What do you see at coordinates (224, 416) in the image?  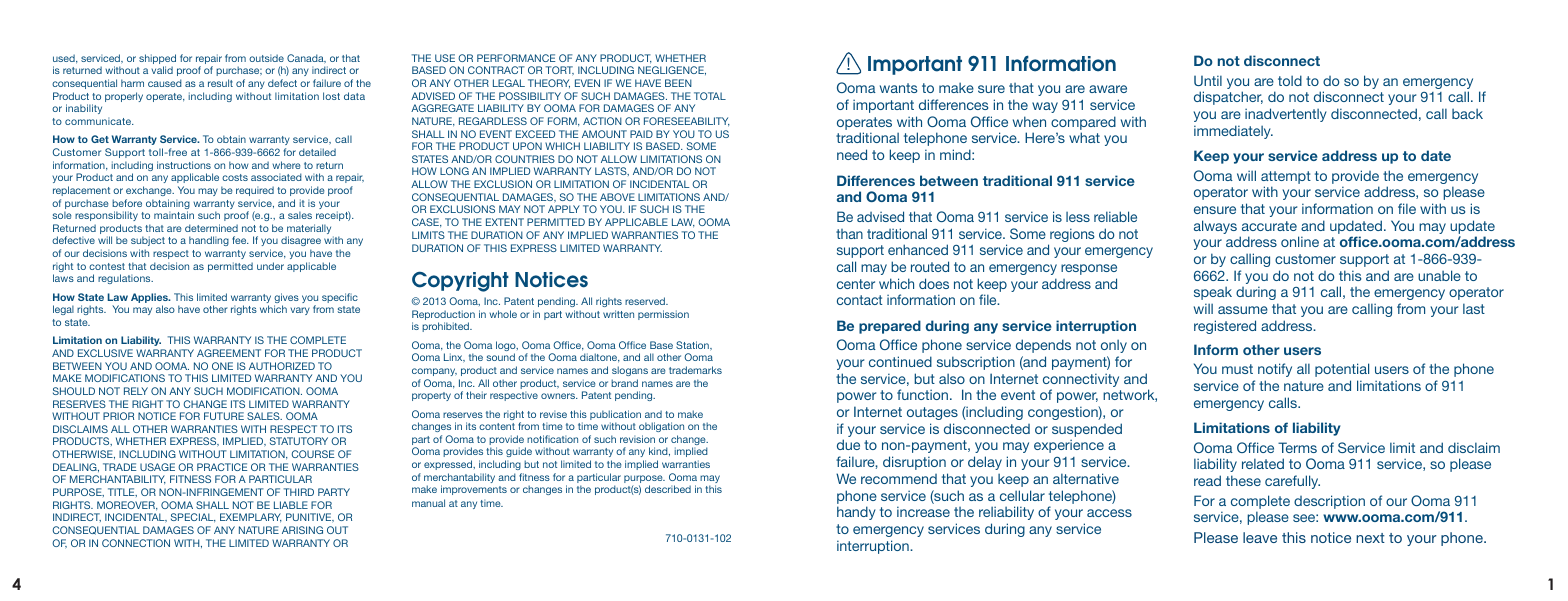 I see `FUTURE` at bounding box center [224, 416].
